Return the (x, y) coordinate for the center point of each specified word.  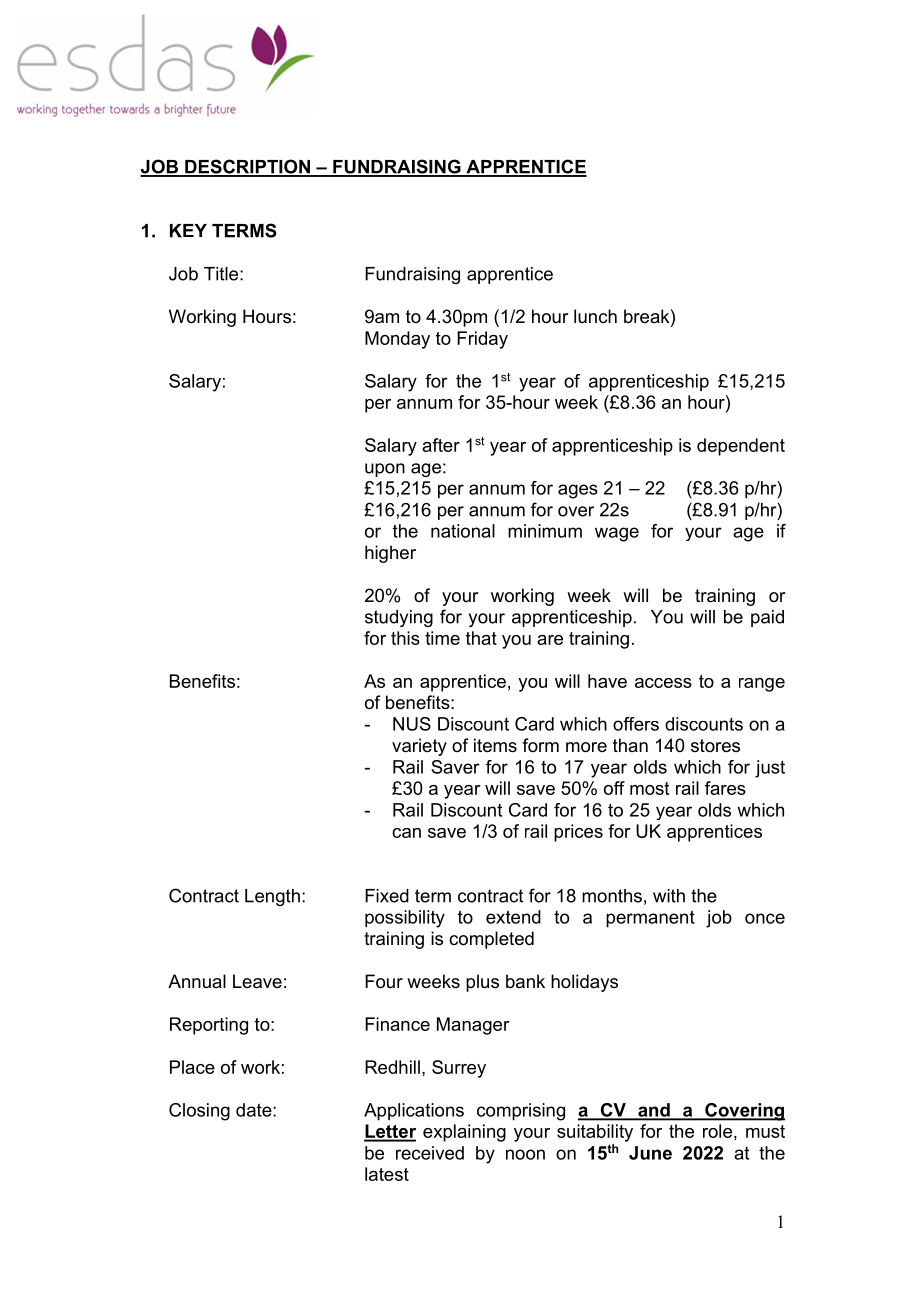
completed (491, 940)
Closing (199, 1112)
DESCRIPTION (247, 167)
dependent (741, 447)
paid (767, 618)
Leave (257, 981)
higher (390, 554)
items (495, 745)
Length (272, 897)
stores (715, 746)
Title (222, 274)
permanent (650, 919)
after (441, 445)
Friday (482, 340)
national (463, 531)
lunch (595, 316)
